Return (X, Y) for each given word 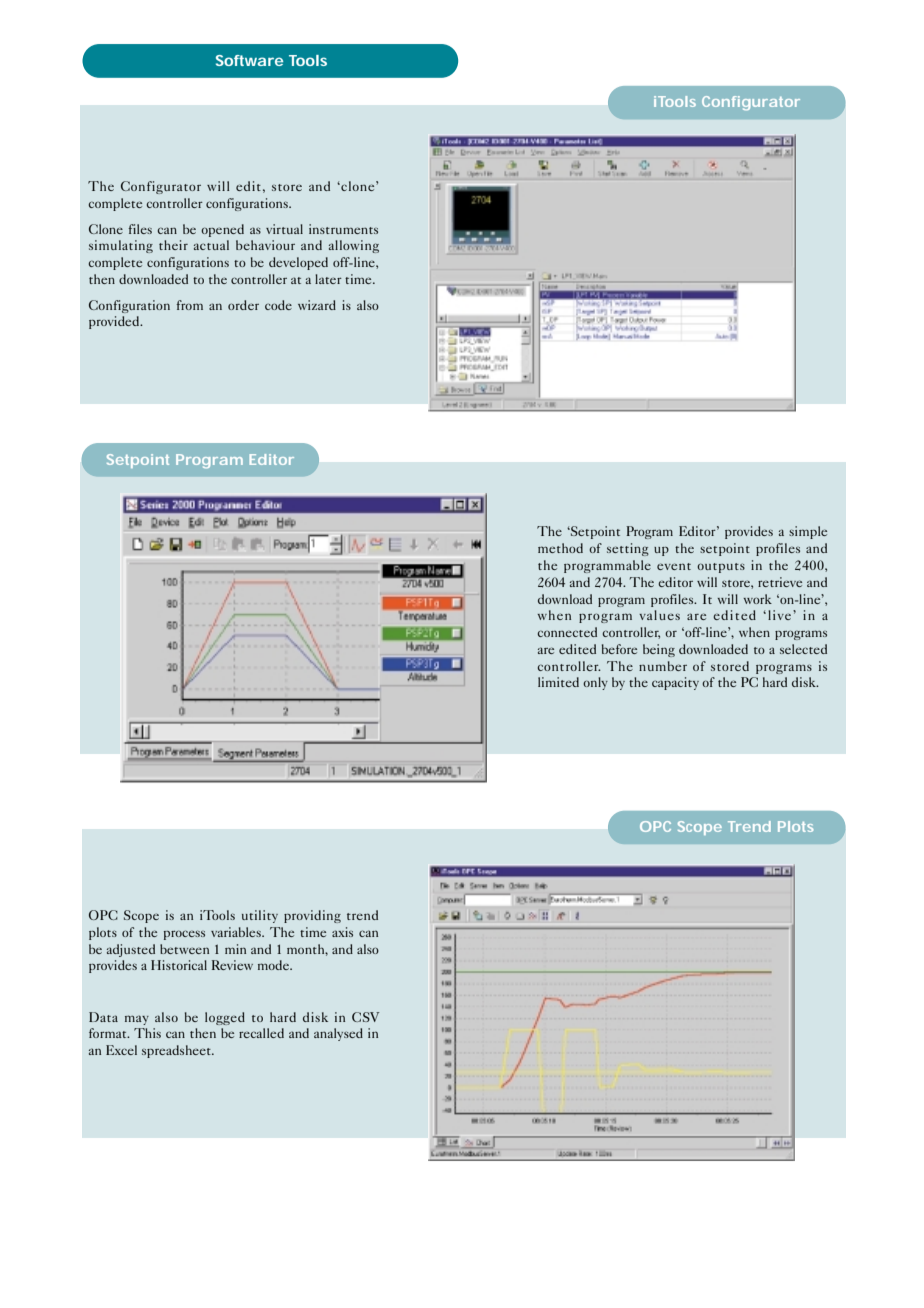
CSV (365, 1017)
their (173, 245)
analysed (338, 1034)
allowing (354, 246)
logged (225, 1018)
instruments (343, 229)
